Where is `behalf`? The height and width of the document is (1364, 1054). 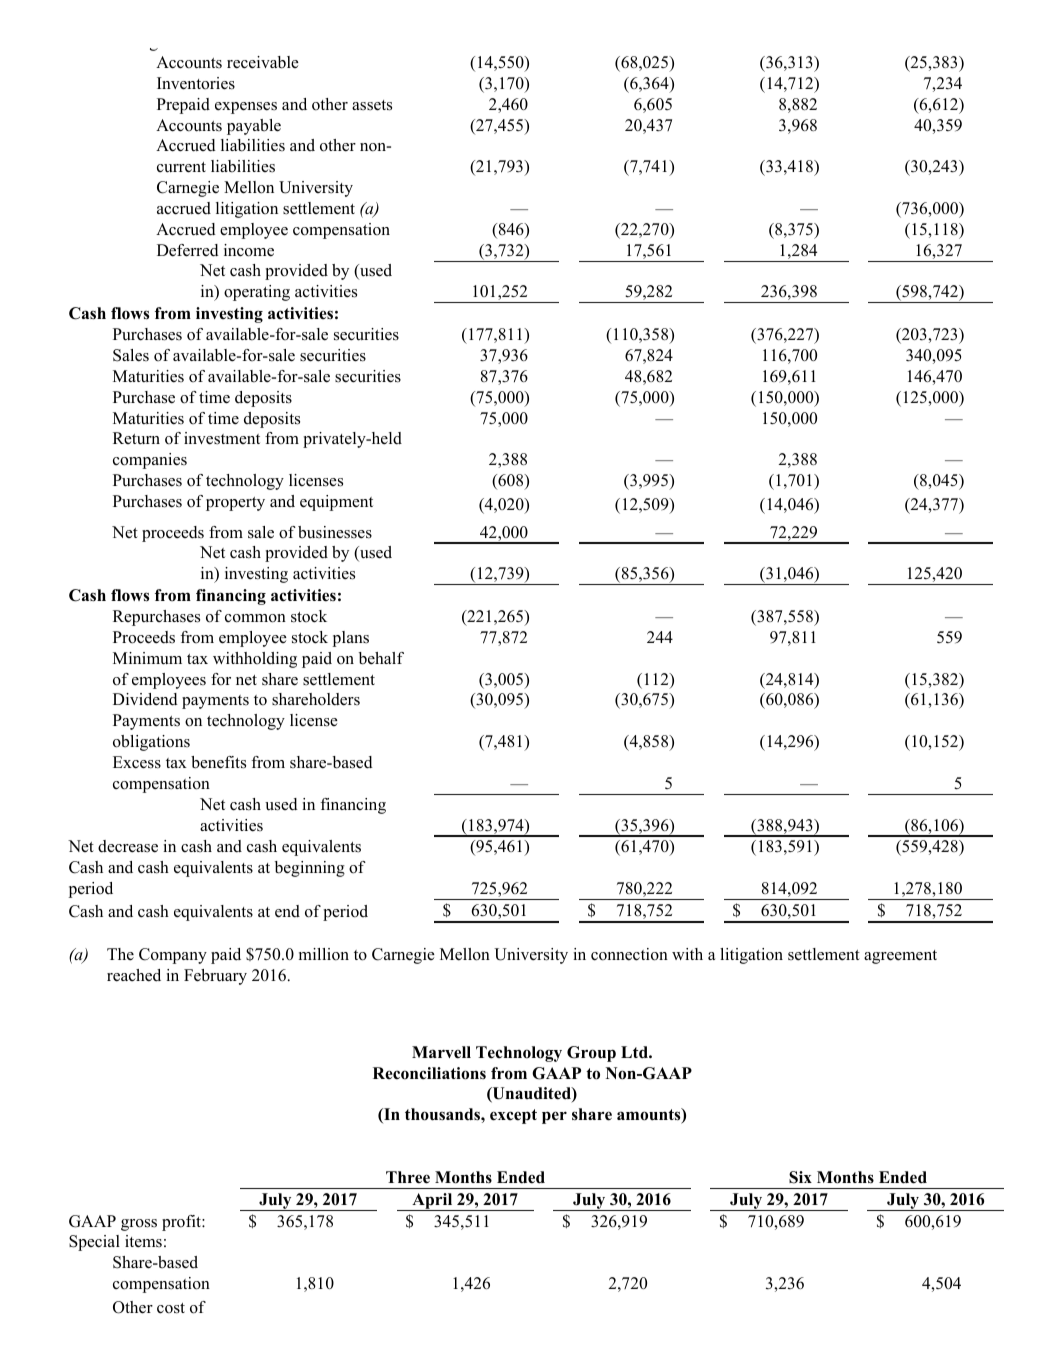
behalf is located at coordinates (381, 658).
